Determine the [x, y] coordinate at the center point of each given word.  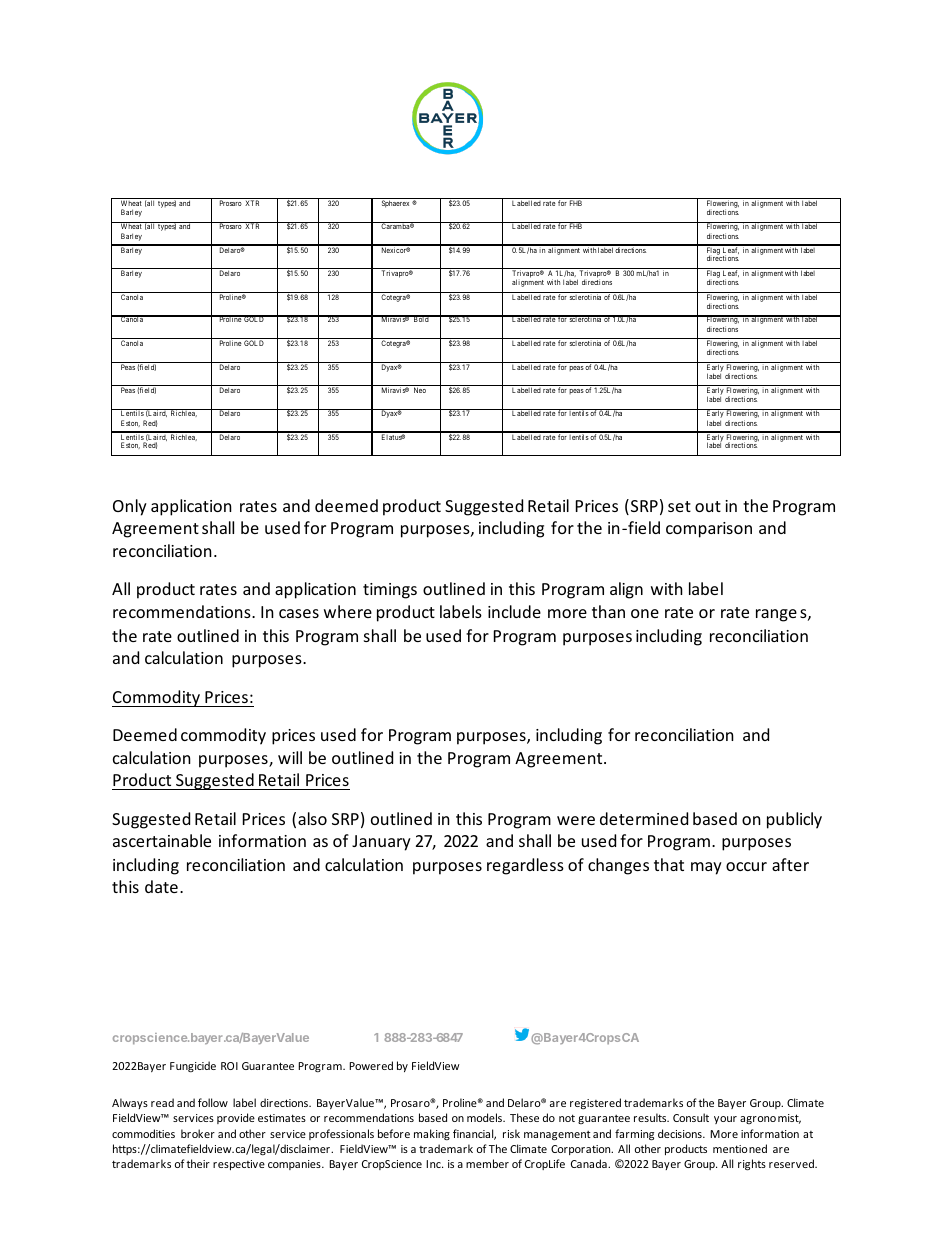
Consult [691, 1117]
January [381, 843]
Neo [420, 390]
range [776, 615]
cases [299, 613]
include [514, 611]
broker [198, 1133]
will [290, 757]
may [706, 868]
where [348, 611]
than [608, 611]
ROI [229, 1066]
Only [130, 507]
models [485, 1117]
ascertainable [162, 840]
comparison [709, 530]
